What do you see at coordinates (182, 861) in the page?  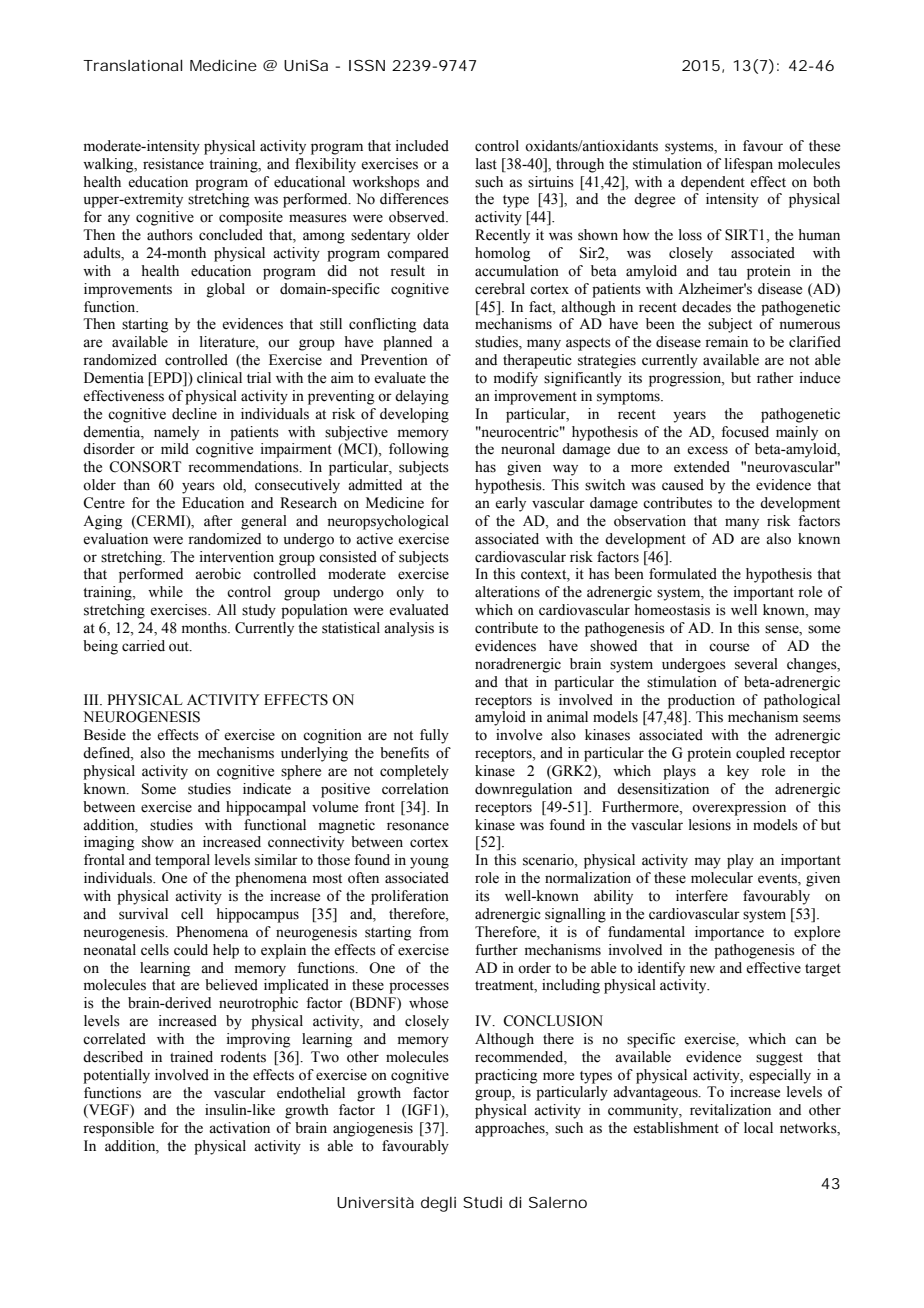 I see `temporal` at bounding box center [182, 861].
